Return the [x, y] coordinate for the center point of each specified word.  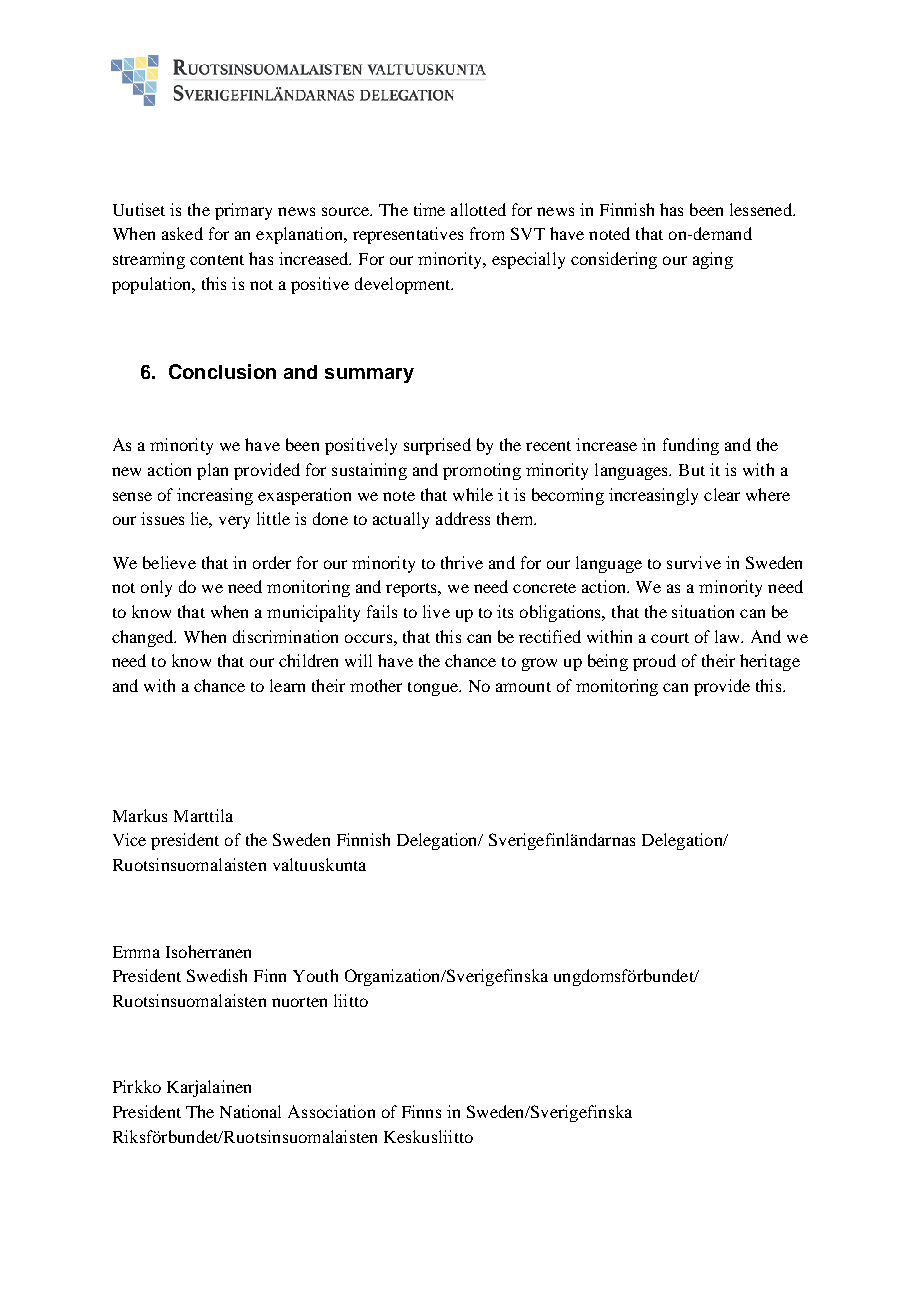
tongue [434, 689]
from [487, 233]
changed [144, 638]
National [250, 1111]
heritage [770, 662]
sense [132, 496]
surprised [437, 446]
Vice [129, 839]
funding [691, 446]
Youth [315, 975]
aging [713, 260]
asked [182, 233]
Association [331, 1111]
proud [654, 662]
